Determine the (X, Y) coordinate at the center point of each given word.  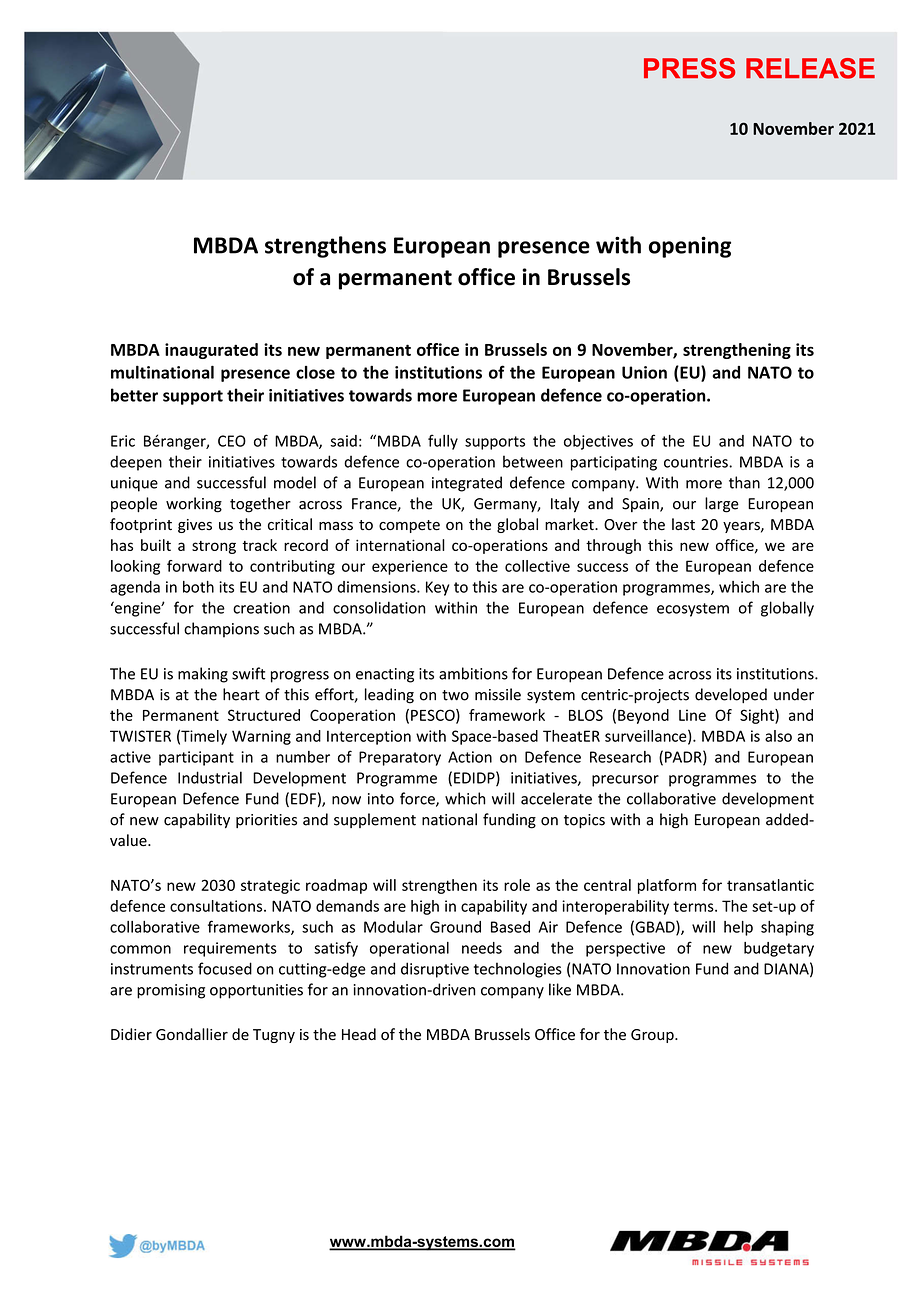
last (683, 524)
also (778, 736)
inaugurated (211, 351)
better (134, 395)
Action (470, 757)
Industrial (210, 777)
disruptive (435, 970)
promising (171, 991)
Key (437, 588)
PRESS (689, 68)
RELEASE (810, 68)
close (315, 372)
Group (653, 1036)
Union (644, 372)
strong (214, 547)
